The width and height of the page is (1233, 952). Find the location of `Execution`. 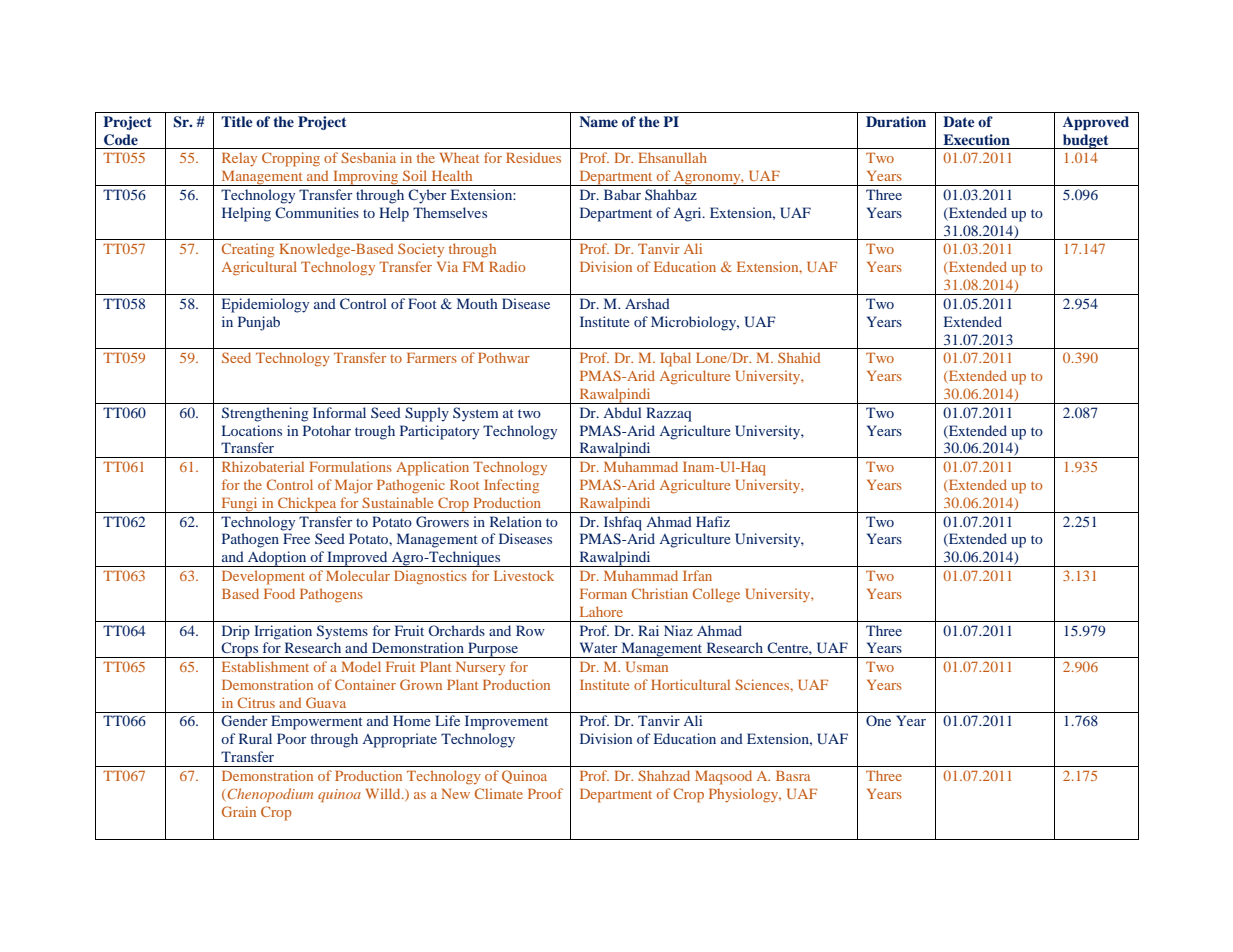

Execution is located at coordinates (976, 139).
